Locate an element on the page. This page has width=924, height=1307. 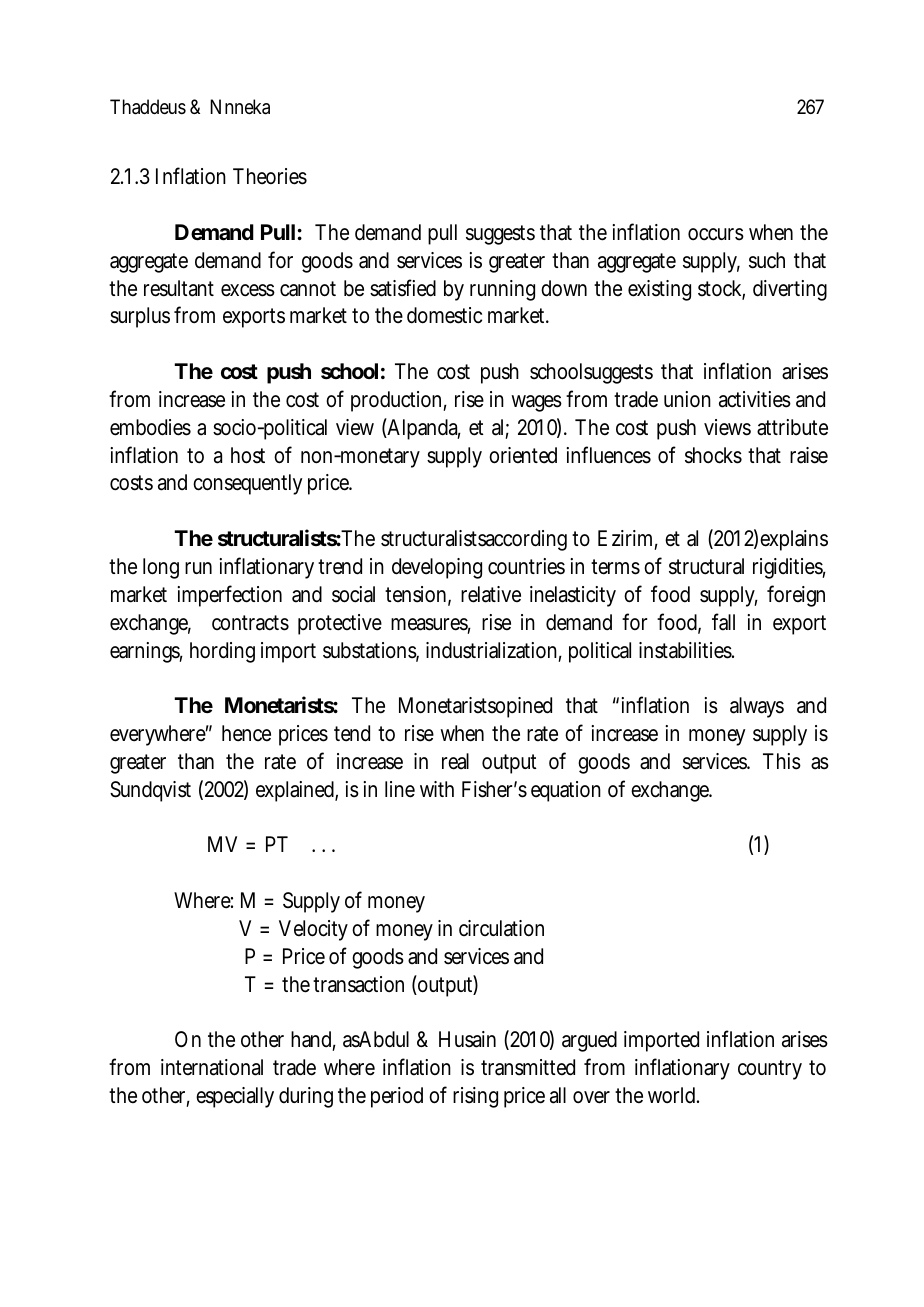
imperfection is located at coordinates (229, 596).
